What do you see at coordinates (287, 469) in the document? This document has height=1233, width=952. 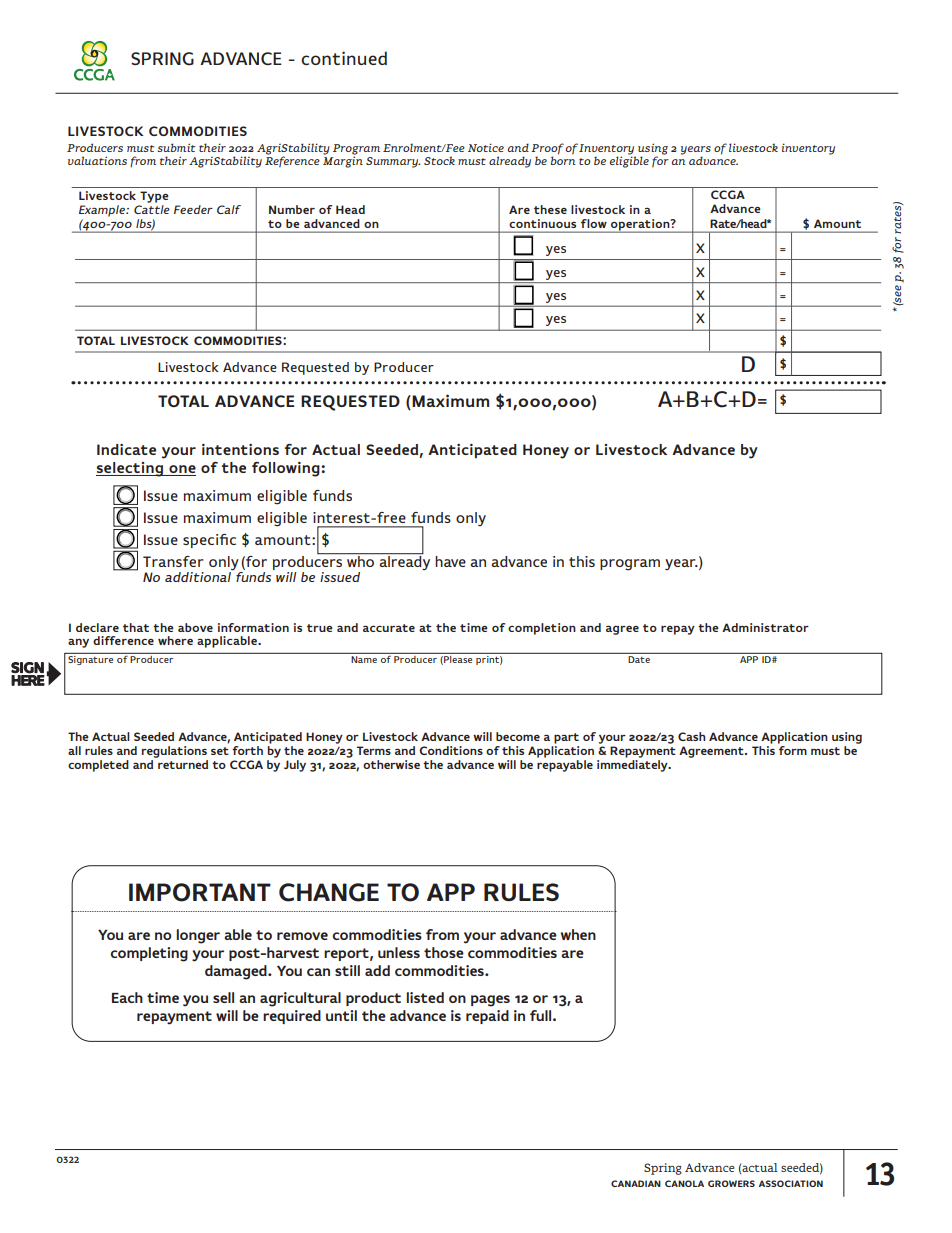 I see `following` at bounding box center [287, 469].
